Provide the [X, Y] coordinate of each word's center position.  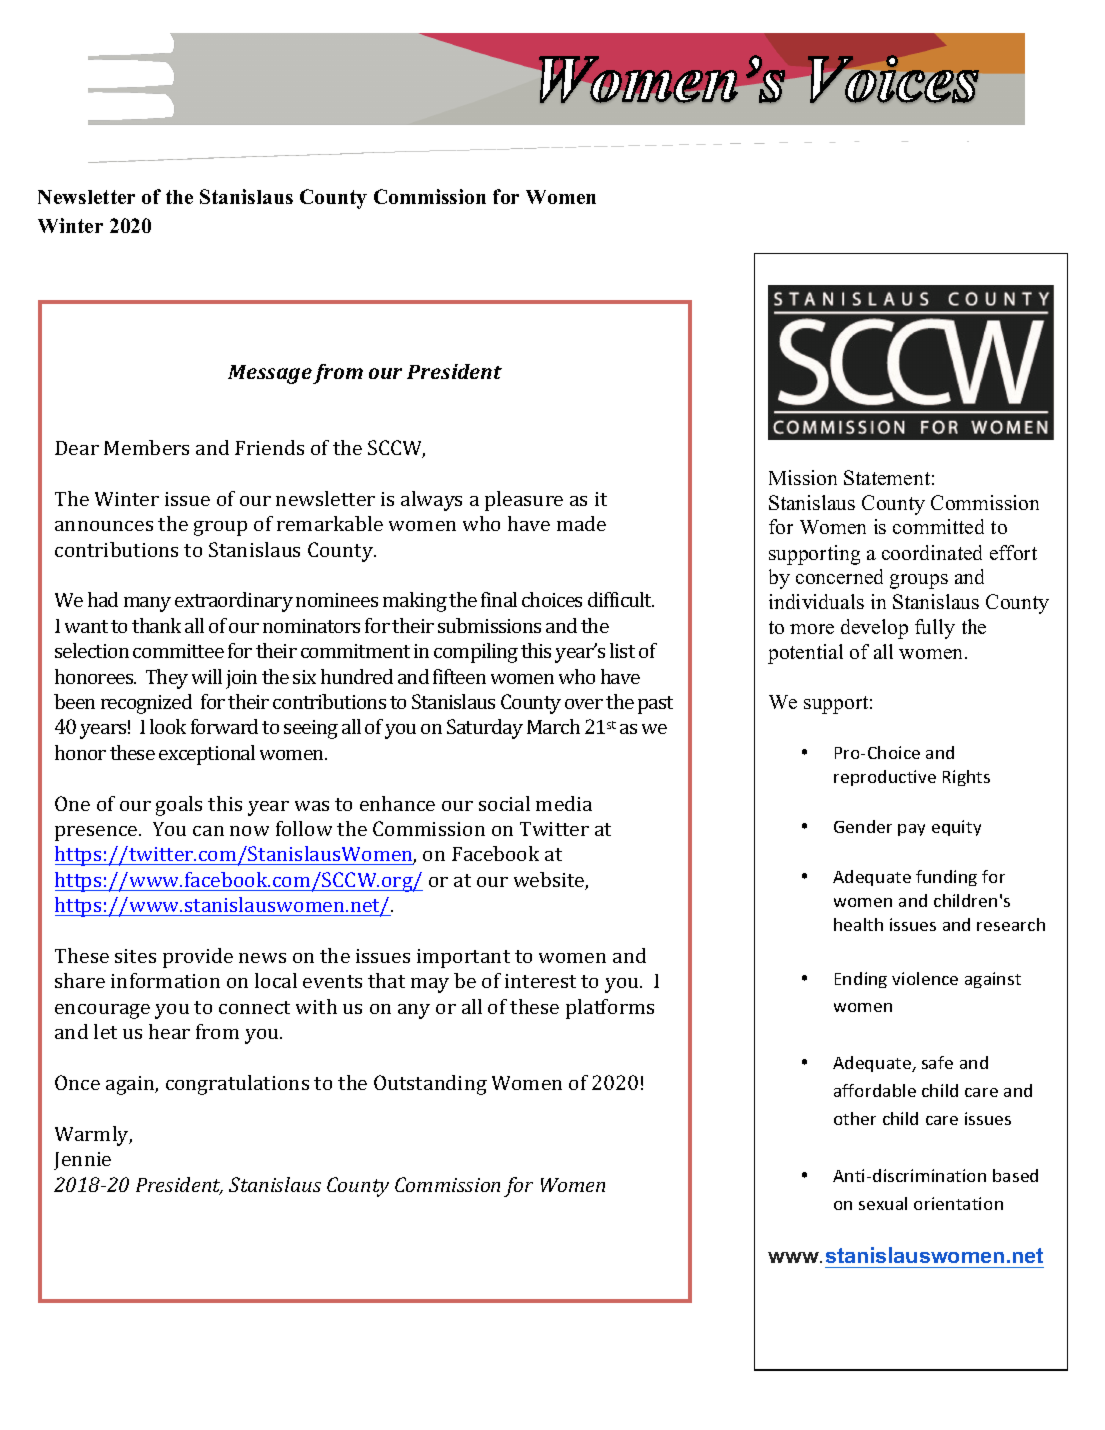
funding [946, 878]
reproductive [885, 778]
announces [104, 526]
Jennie [82, 1161]
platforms [610, 1009]
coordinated [932, 552]
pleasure [524, 501]
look [168, 726]
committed [938, 526]
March [553, 726]
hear [169, 1031]
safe [937, 1062]
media [564, 803]
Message [270, 374]
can [208, 831]
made [581, 523]
